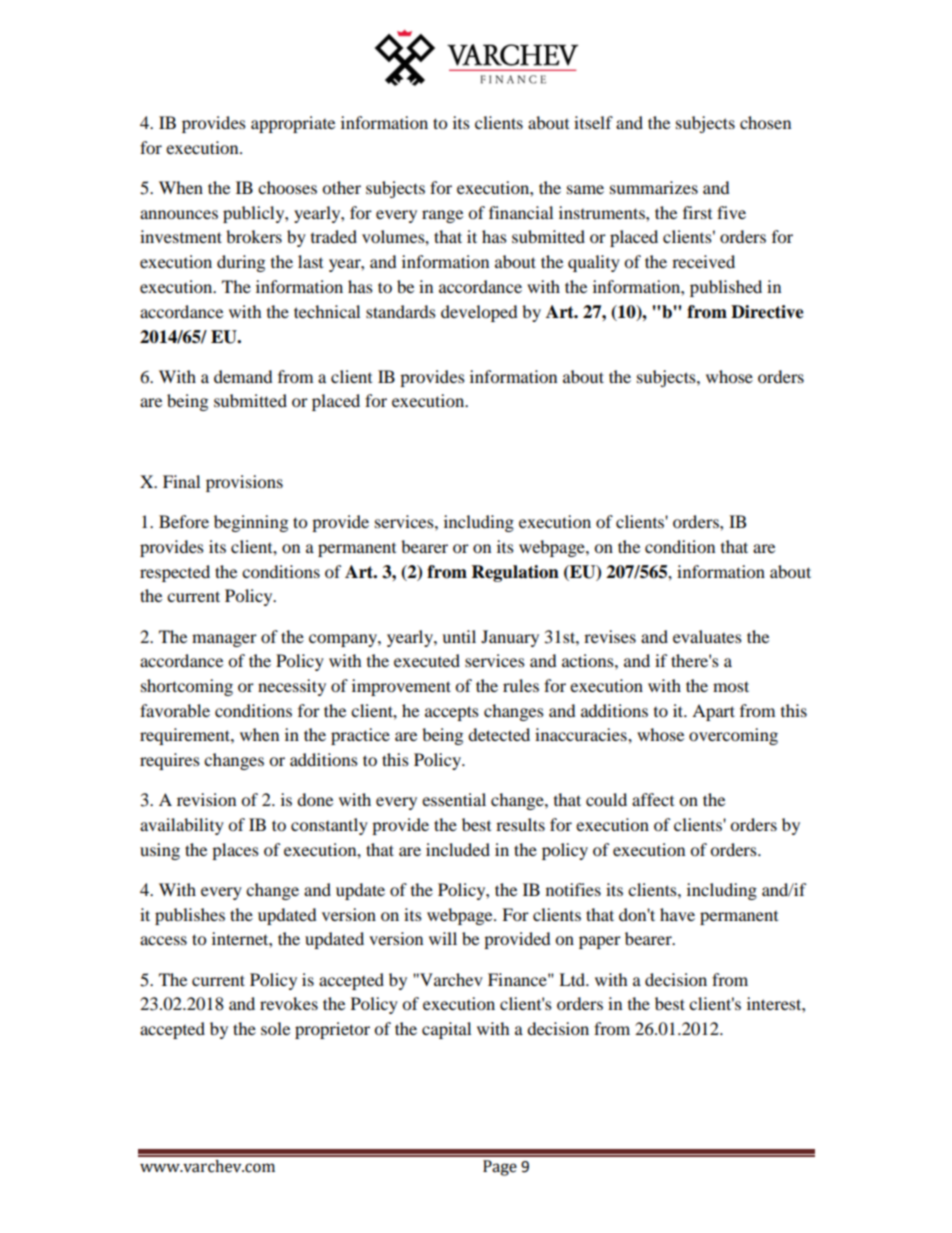 Image resolution: width=952 pixels, height=1233 pixels. What do you see at coordinates (726, 288) in the document?
I see `published` at bounding box center [726, 288].
